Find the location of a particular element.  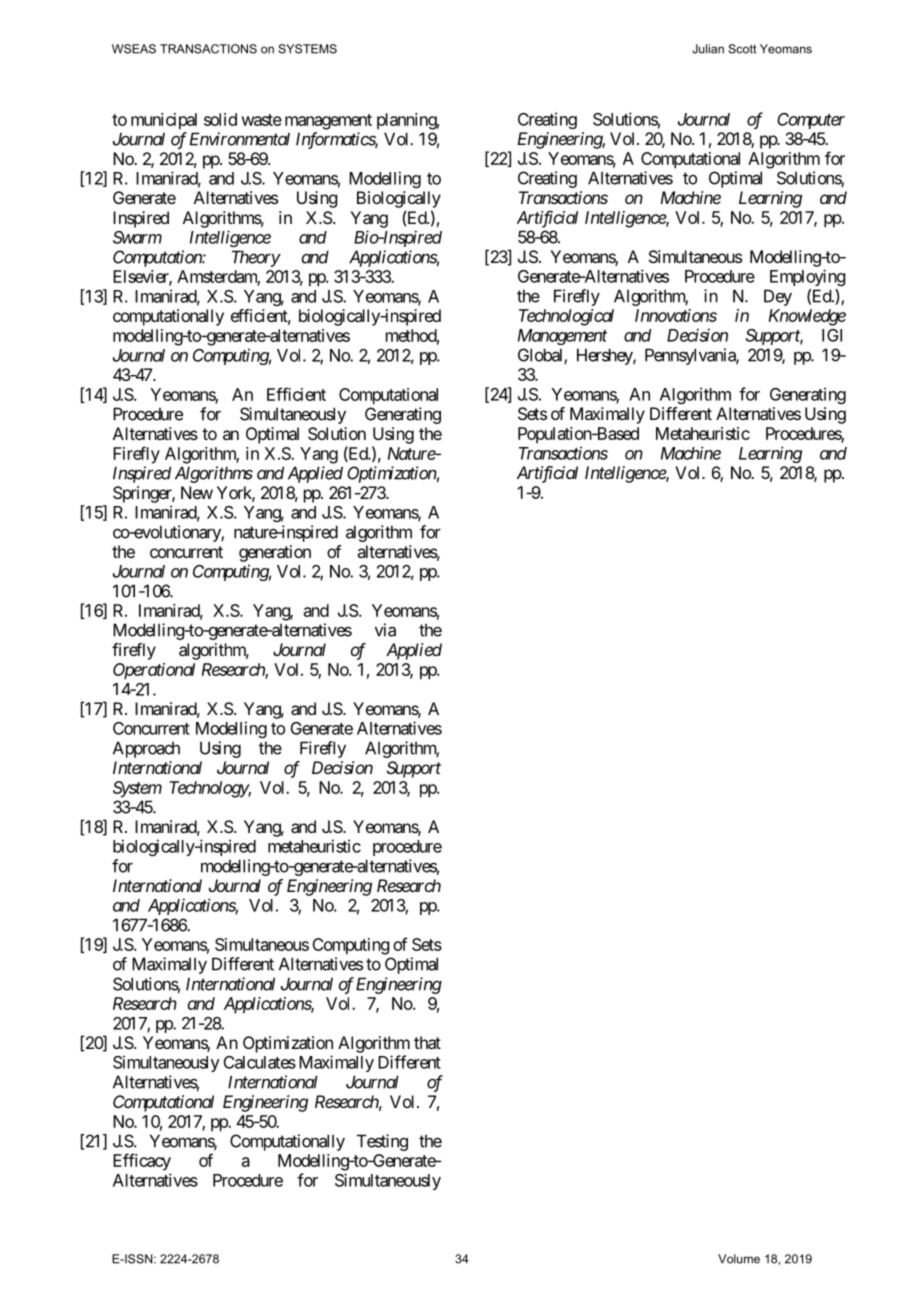

Scott is located at coordinates (742, 49).
